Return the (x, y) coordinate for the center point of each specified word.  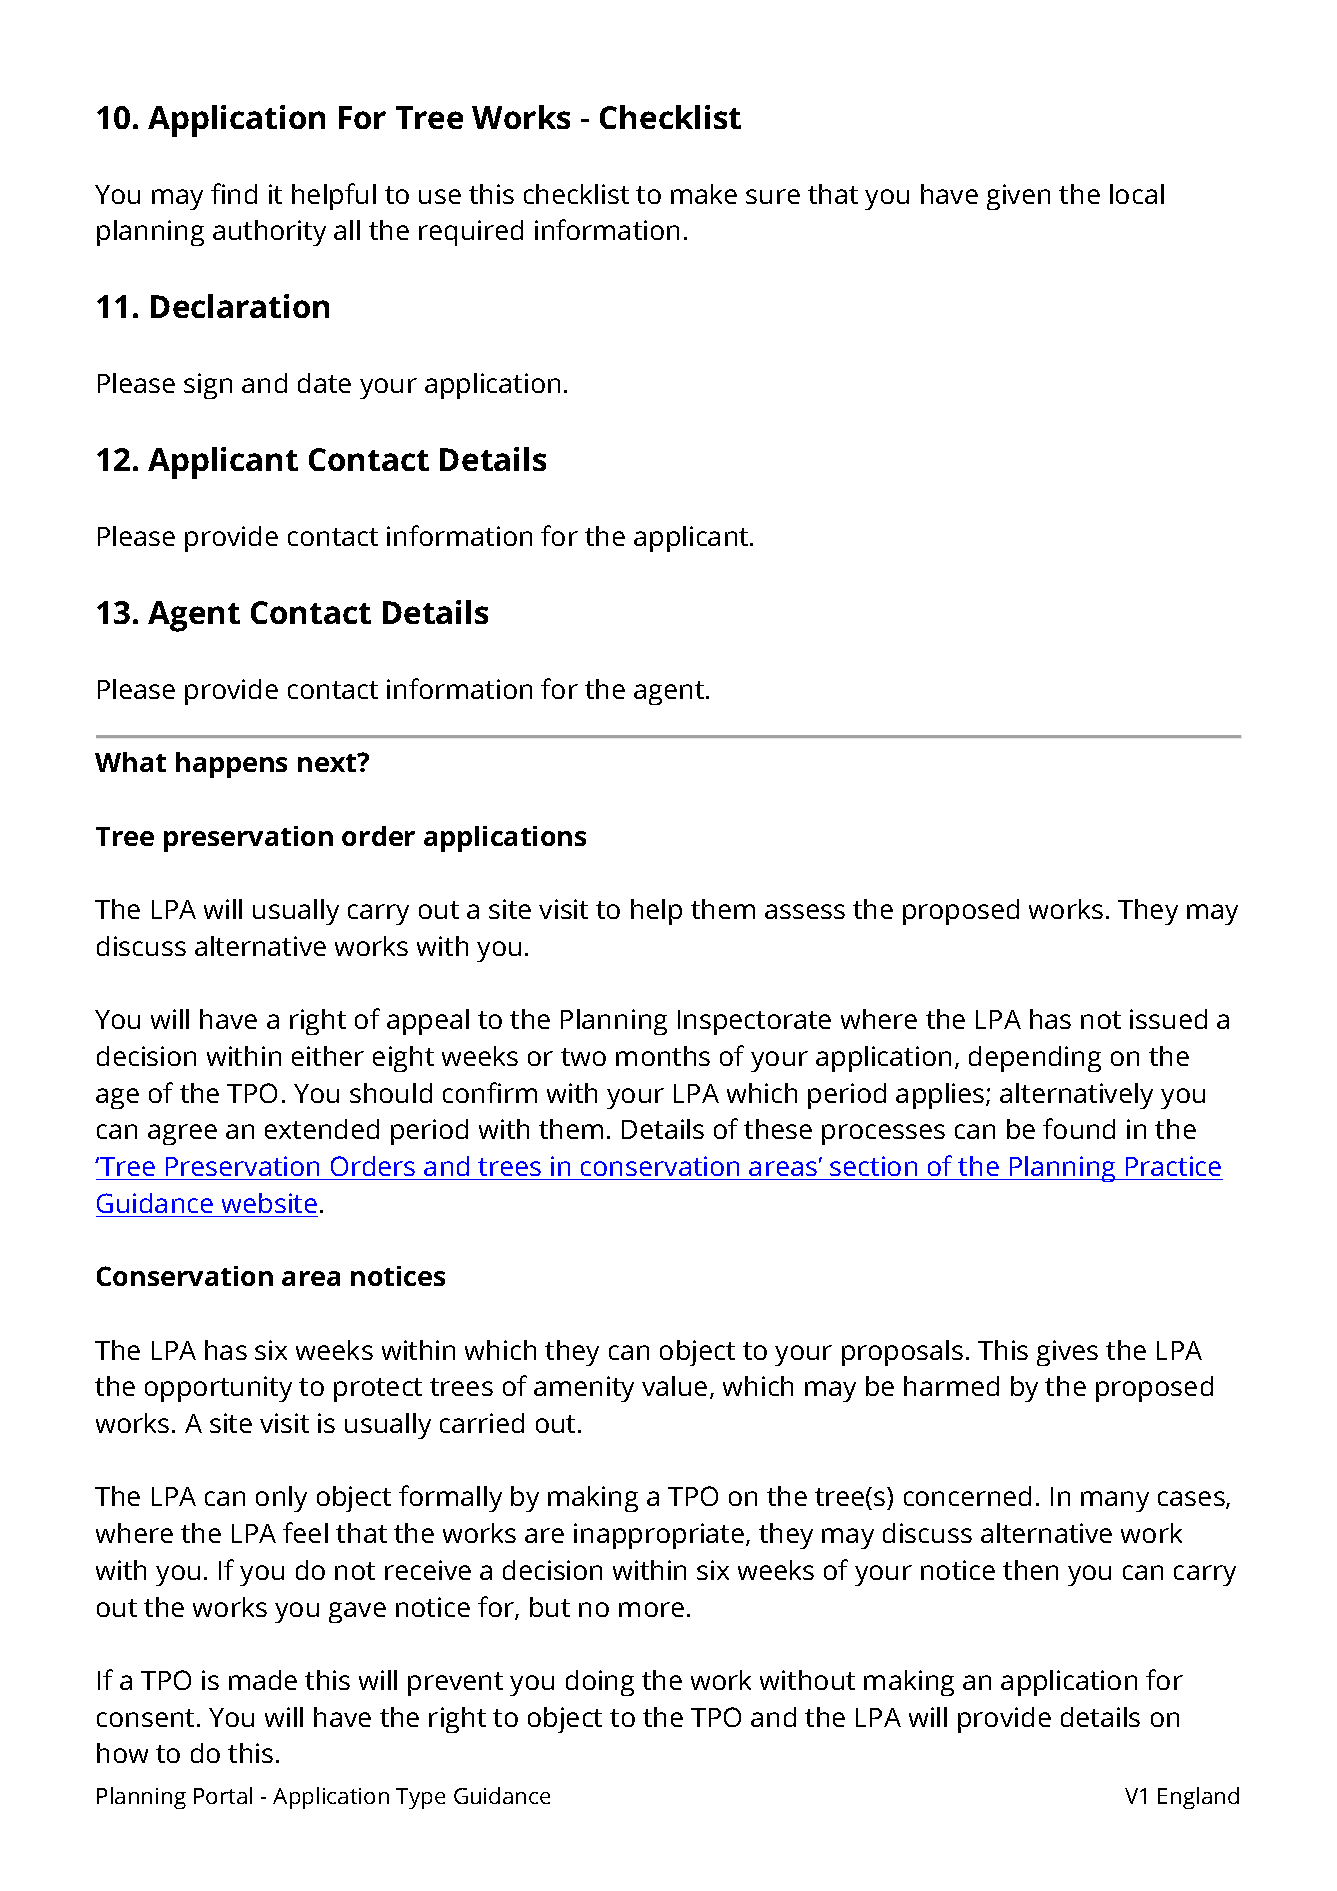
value (674, 1386)
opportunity (218, 1389)
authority (269, 233)
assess (805, 911)
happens (231, 765)
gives (1067, 1353)
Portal (223, 1795)
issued (1168, 1019)
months (663, 1056)
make (704, 194)
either (328, 1056)
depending (1035, 1059)
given (1018, 197)
